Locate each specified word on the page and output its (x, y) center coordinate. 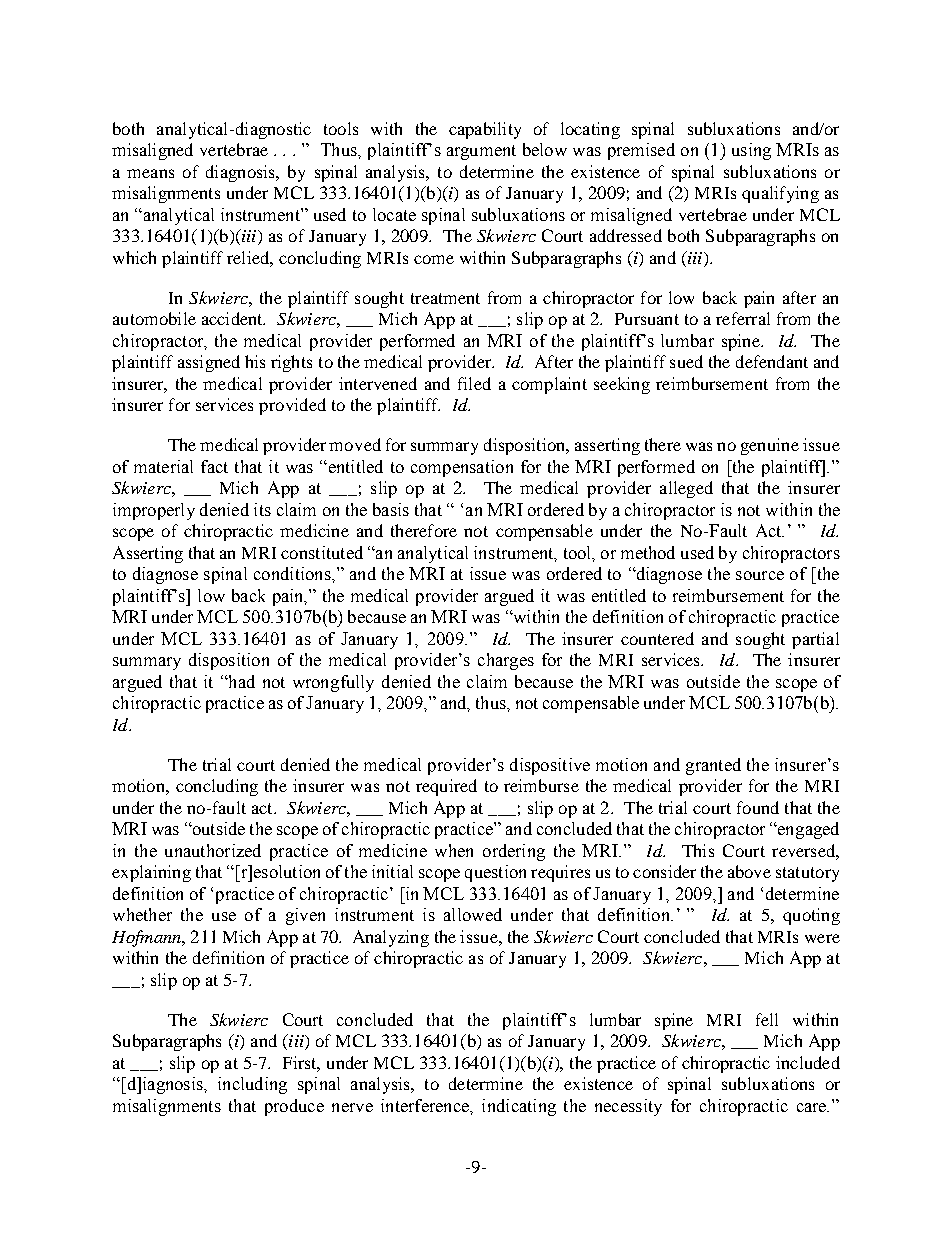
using (751, 151)
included (808, 1062)
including (252, 1085)
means (150, 173)
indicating (519, 1107)
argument (481, 152)
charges (506, 661)
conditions (293, 573)
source (760, 575)
